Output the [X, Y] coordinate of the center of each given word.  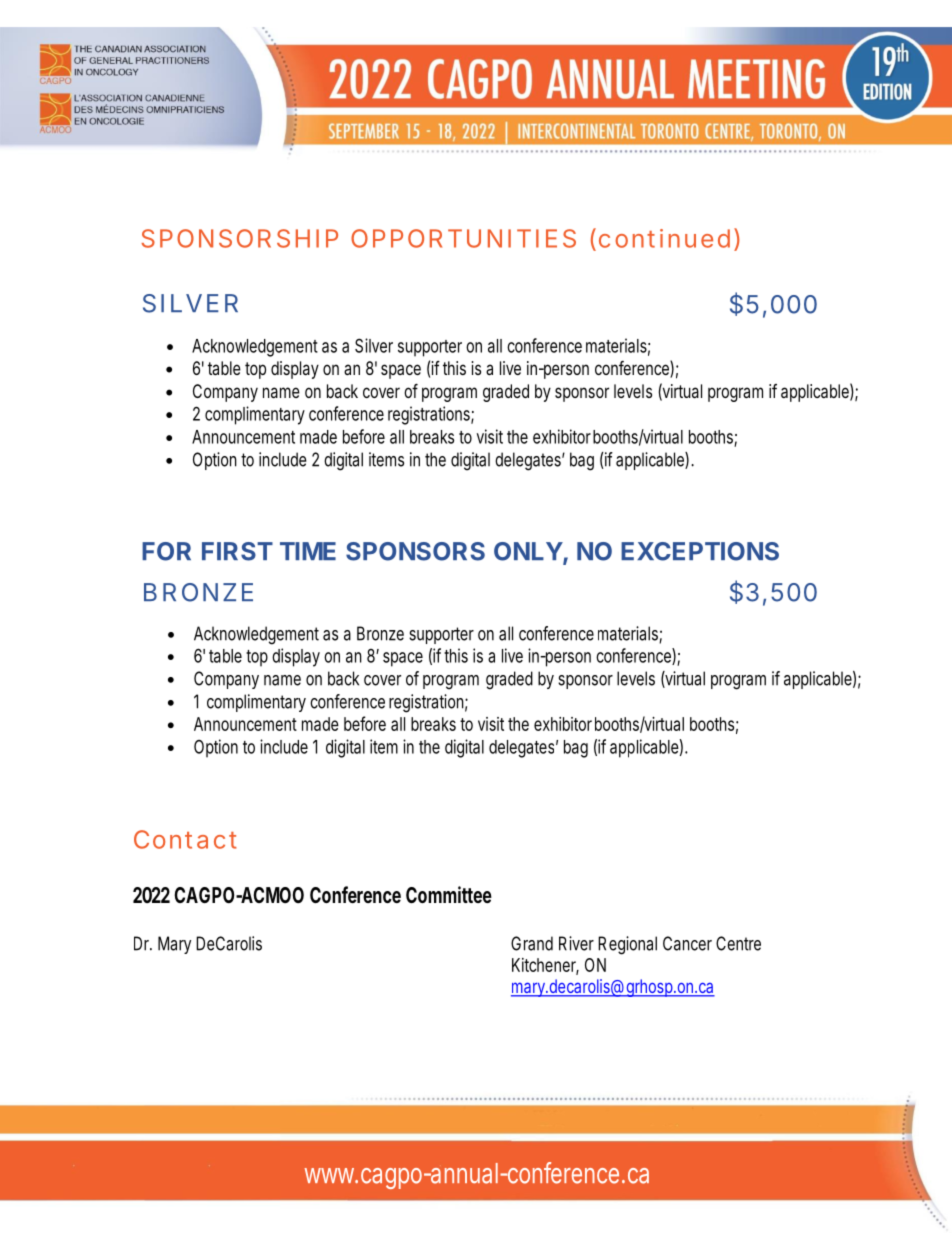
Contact [185, 839]
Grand [532, 943]
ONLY [529, 552]
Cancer [687, 943]
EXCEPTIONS [700, 551]
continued [664, 238]
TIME [308, 551]
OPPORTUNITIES [463, 238]
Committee [449, 894]
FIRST [237, 551]
